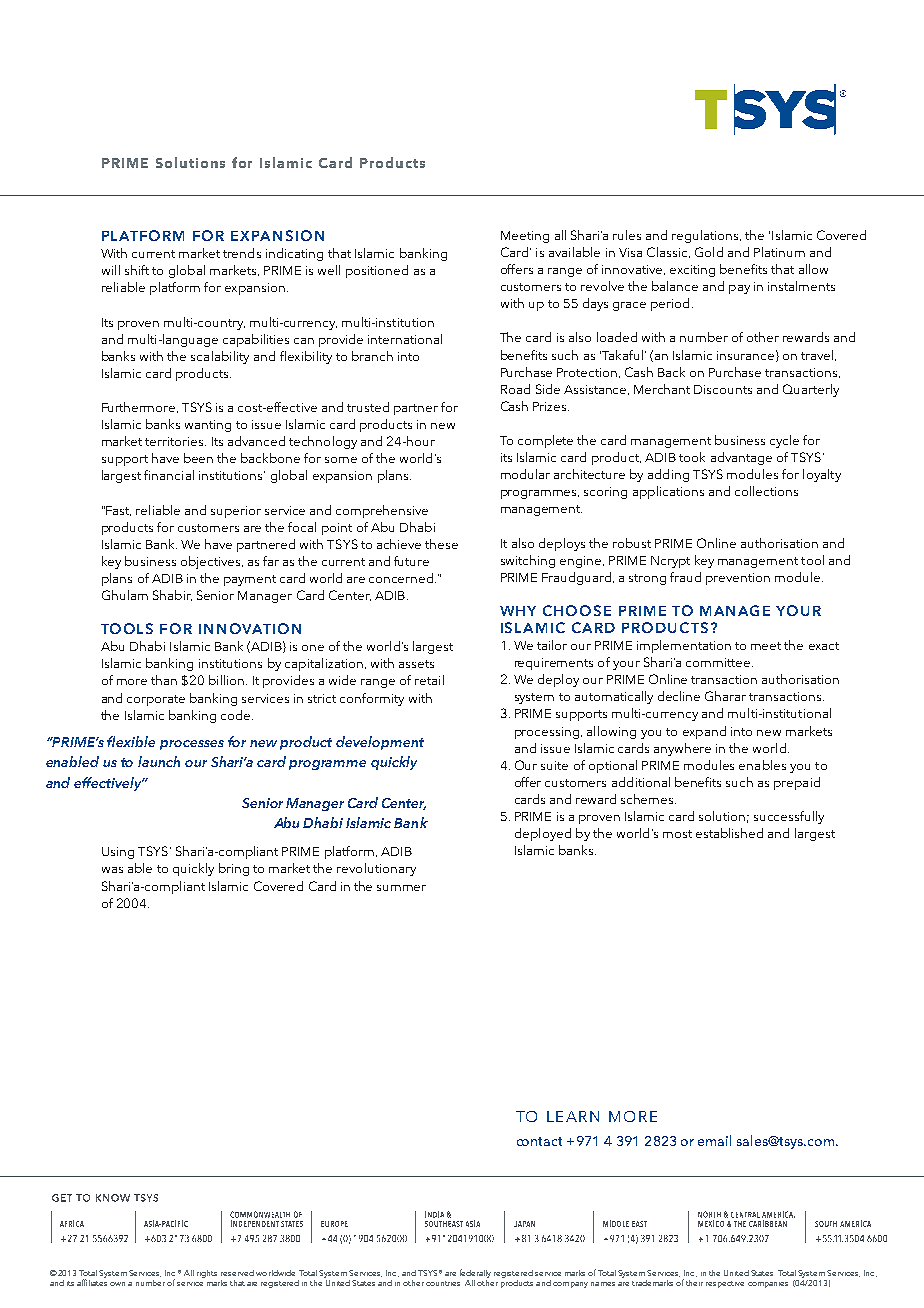 The height and width of the page is (1308, 924). I want to click on processes, so click(192, 745).
